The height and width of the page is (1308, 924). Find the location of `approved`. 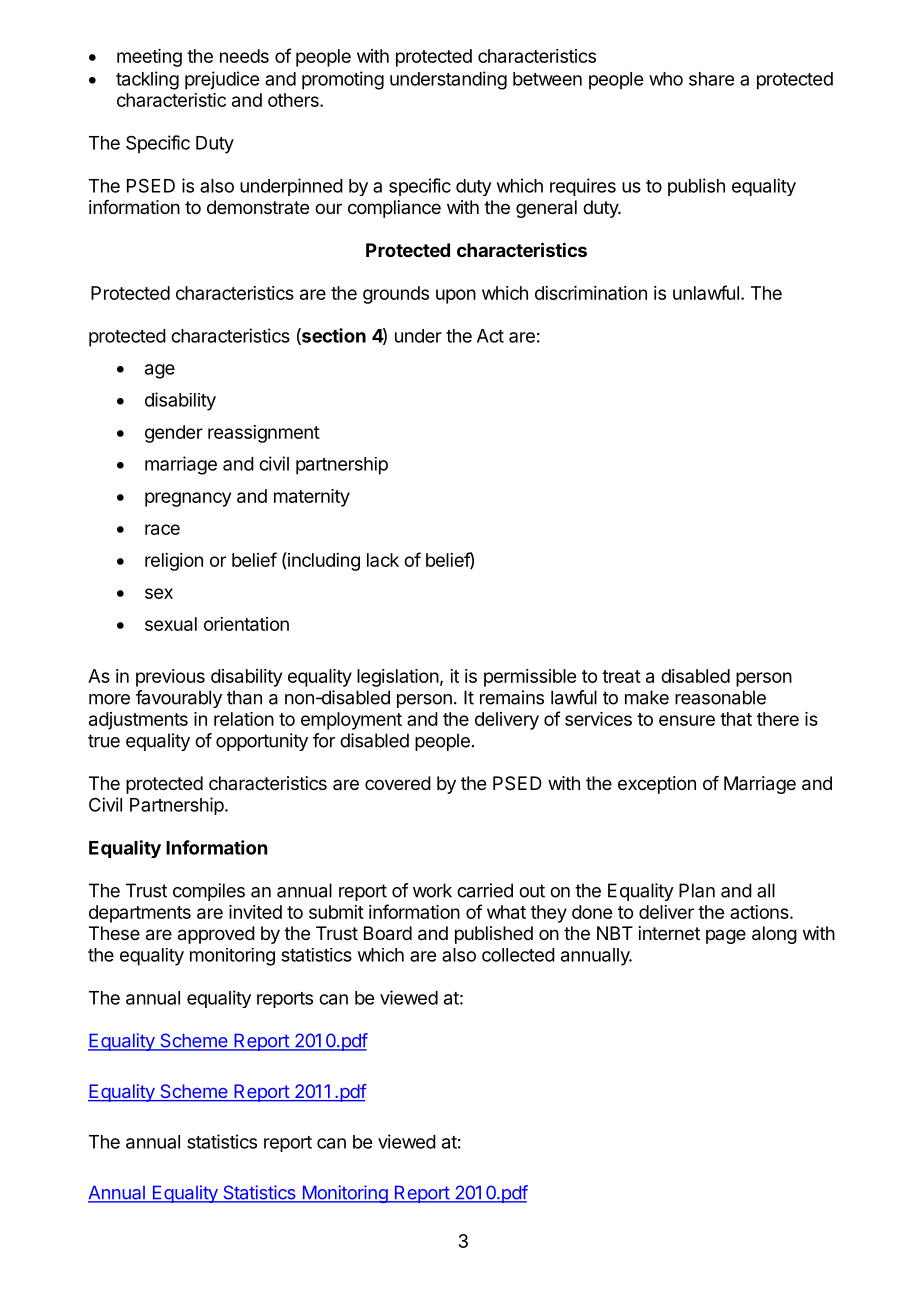

approved is located at coordinates (216, 935).
